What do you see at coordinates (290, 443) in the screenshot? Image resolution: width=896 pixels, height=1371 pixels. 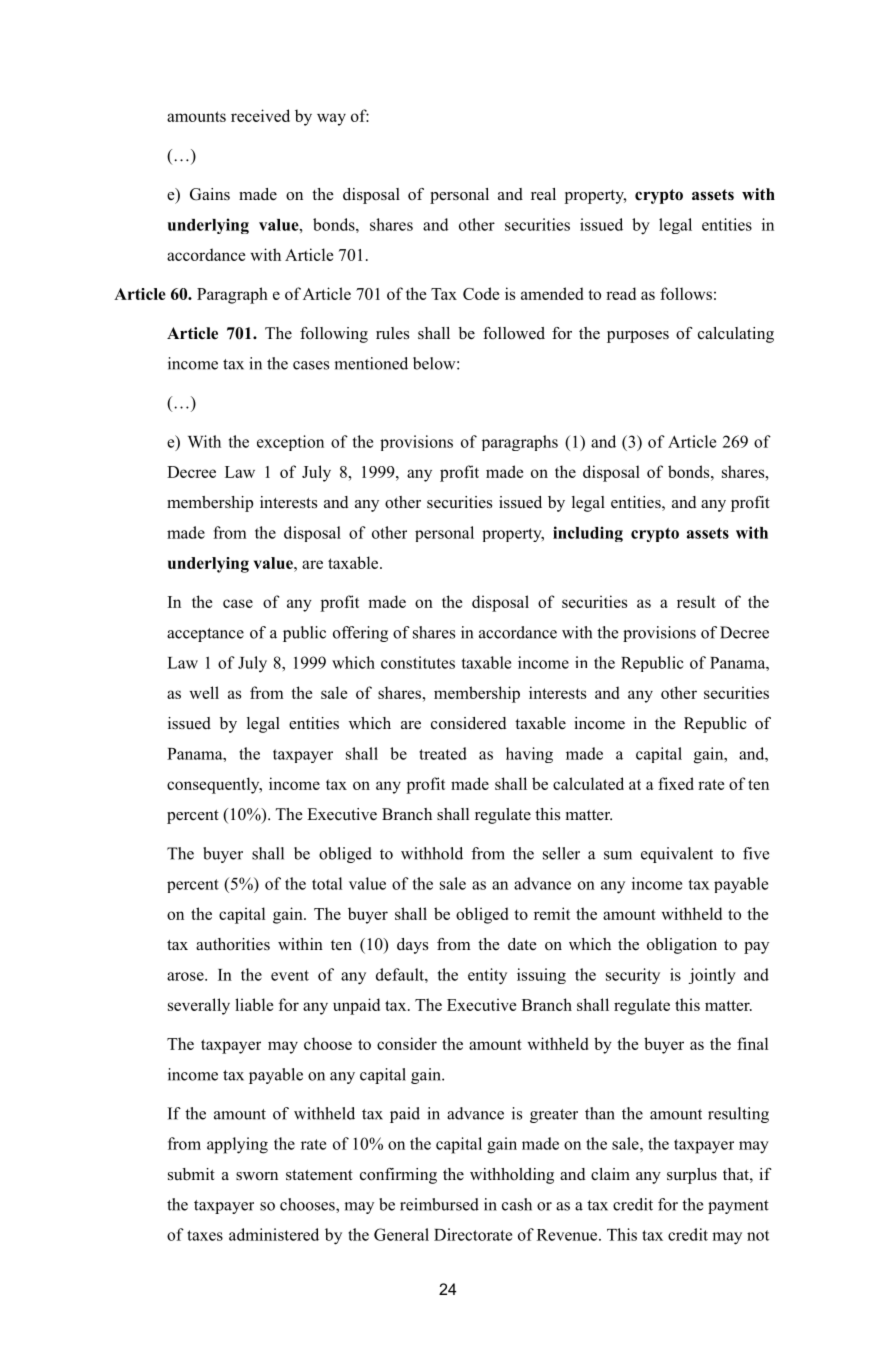 I see `exception` at bounding box center [290, 443].
